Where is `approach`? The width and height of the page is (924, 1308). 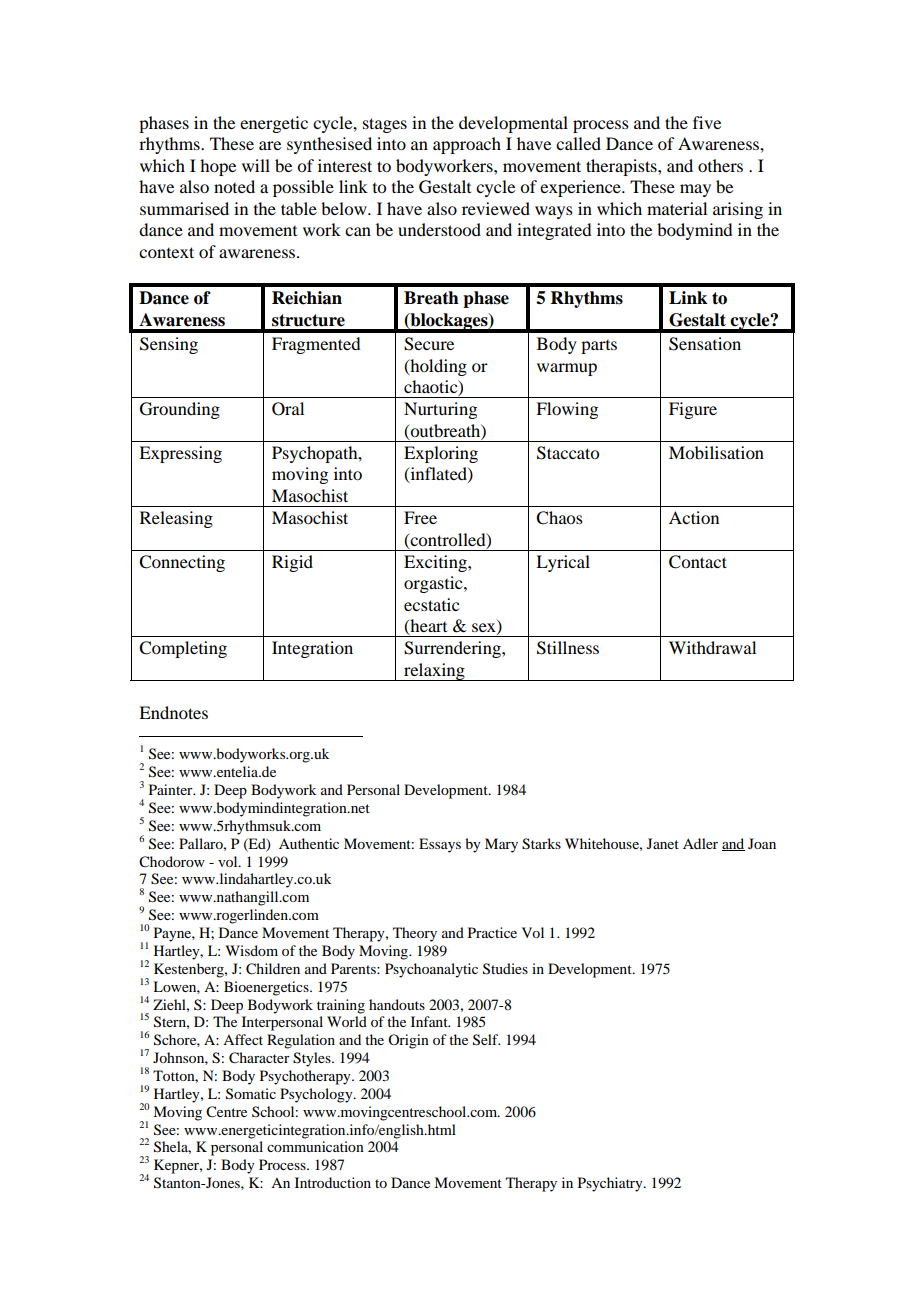 approach is located at coordinates (467, 145).
